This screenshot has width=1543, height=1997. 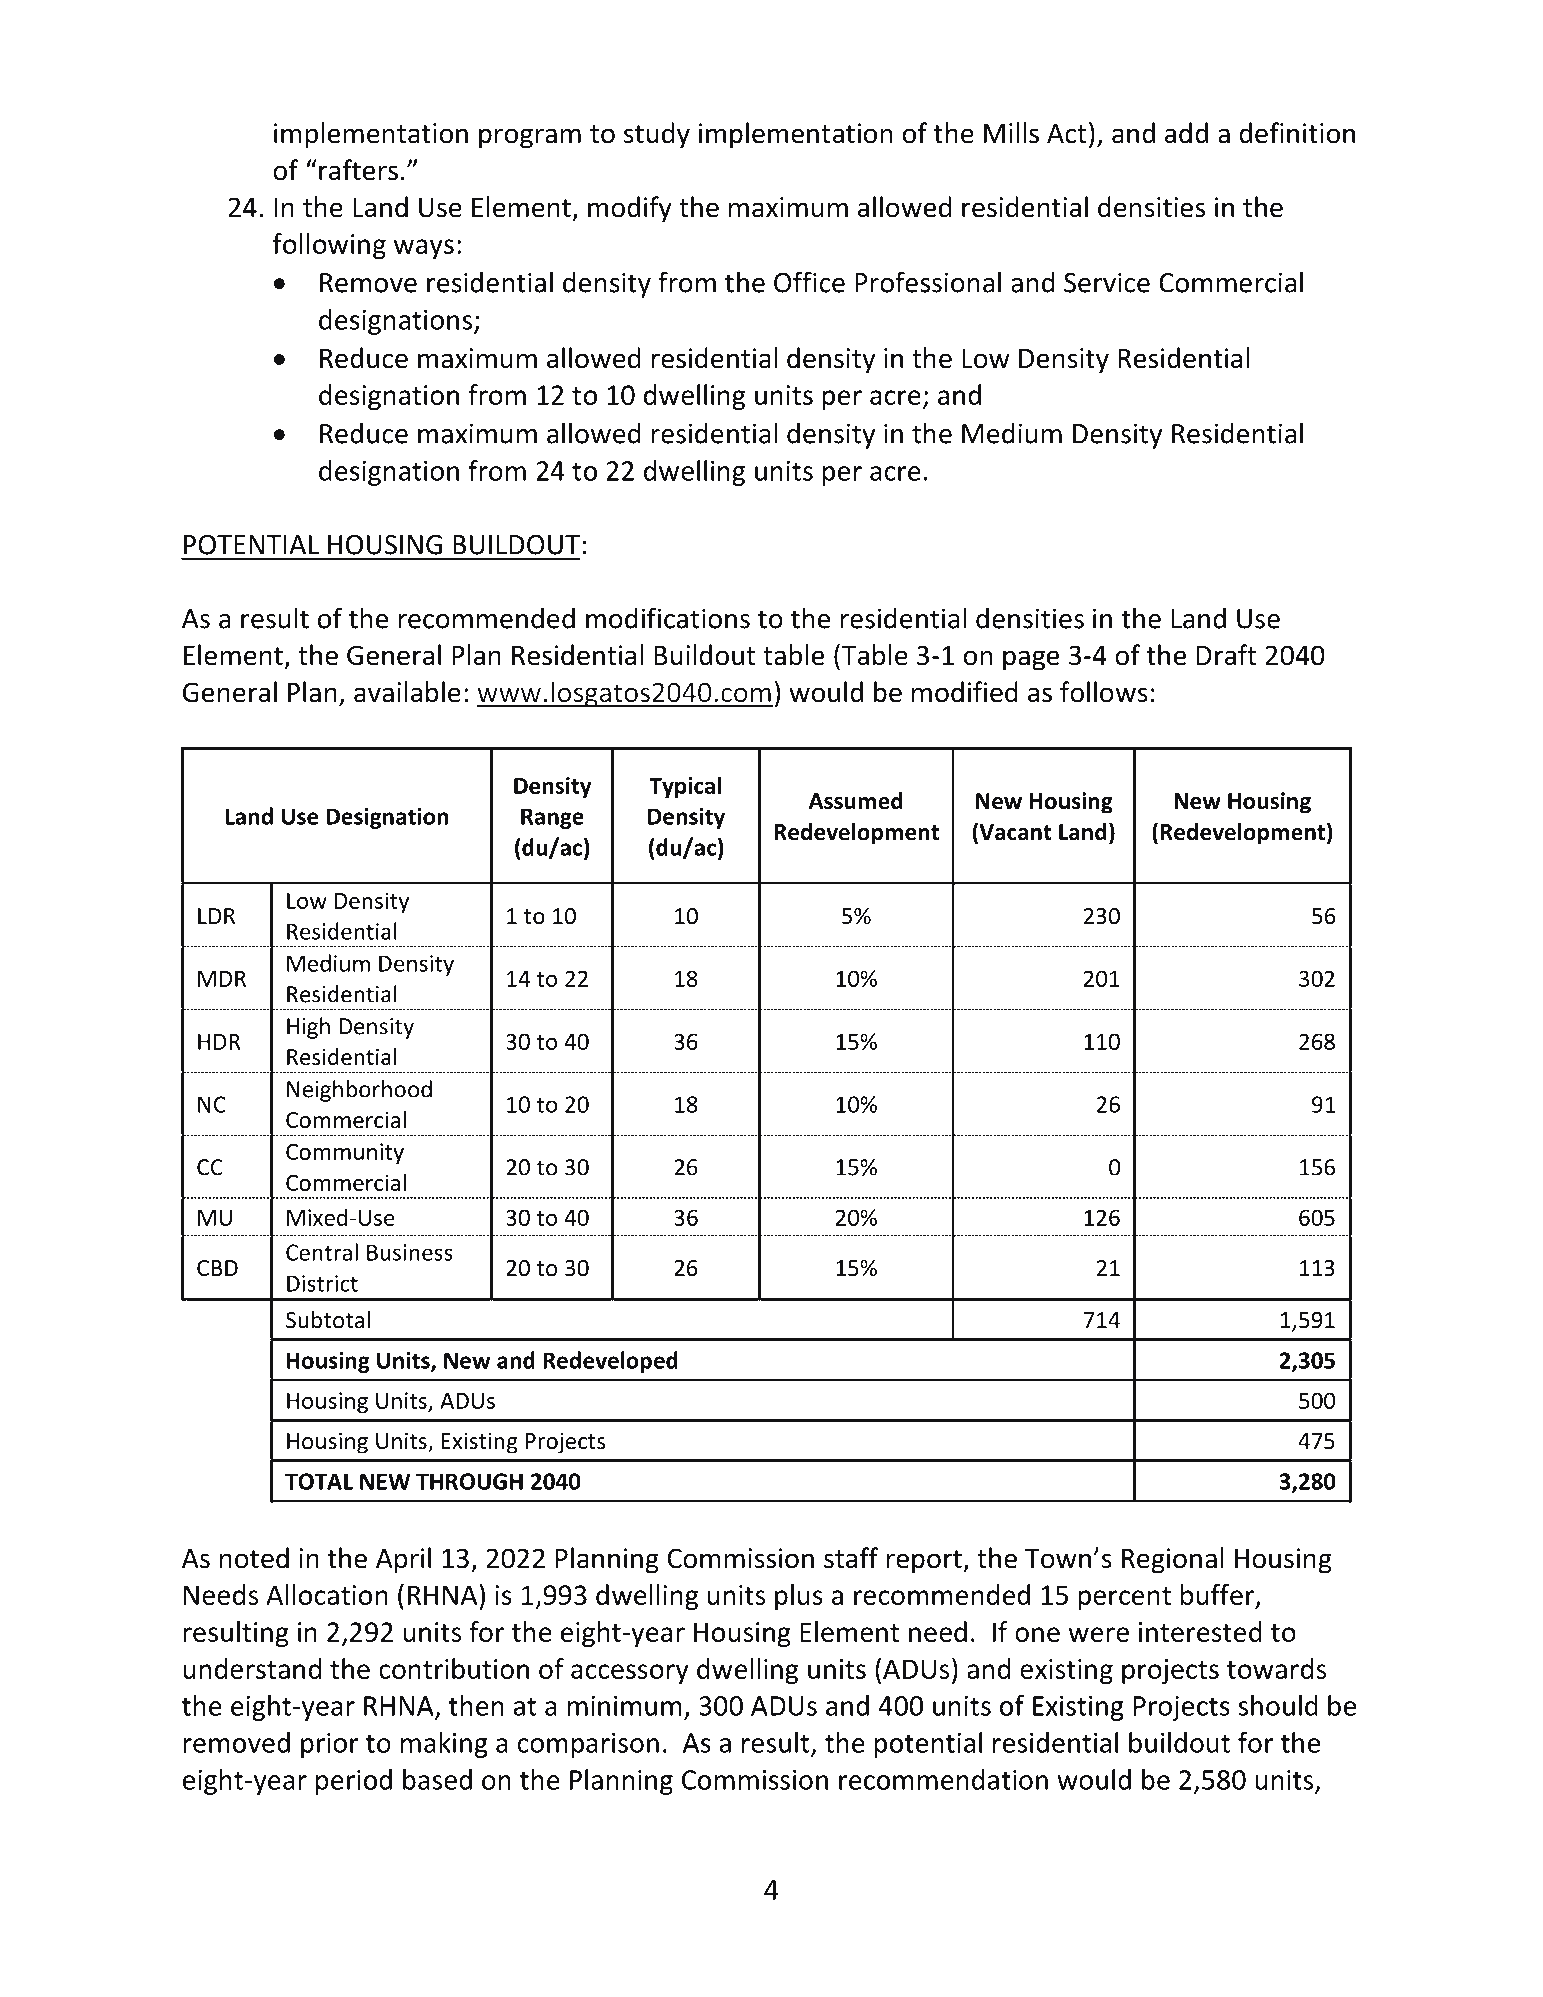 I want to click on add, so click(x=1186, y=133).
